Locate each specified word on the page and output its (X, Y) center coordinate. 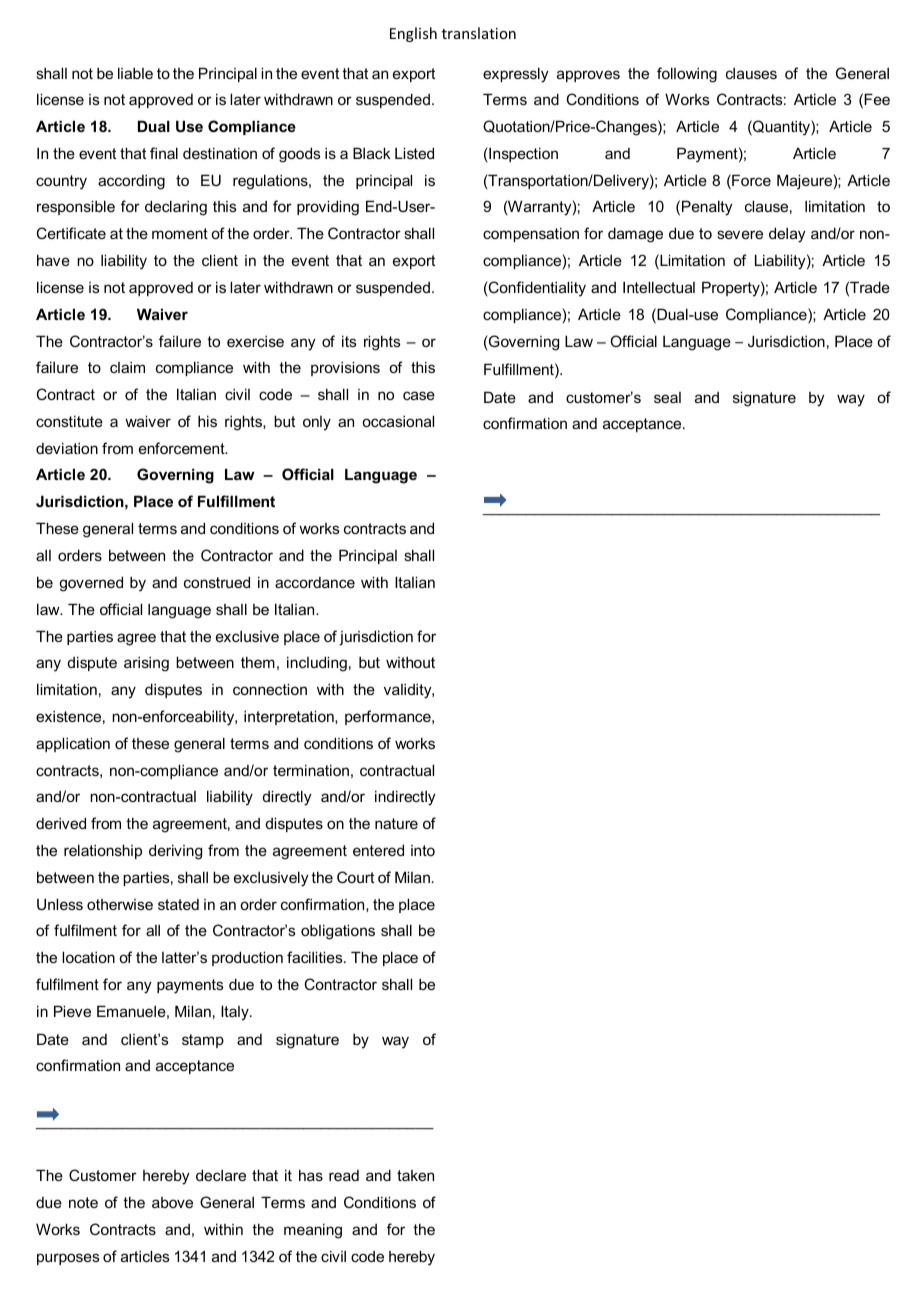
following (687, 75)
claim (127, 367)
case (419, 395)
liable (135, 73)
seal (667, 397)
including (317, 664)
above (172, 1202)
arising (146, 664)
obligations (338, 932)
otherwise (120, 904)
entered (378, 850)
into (423, 850)
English (413, 34)
